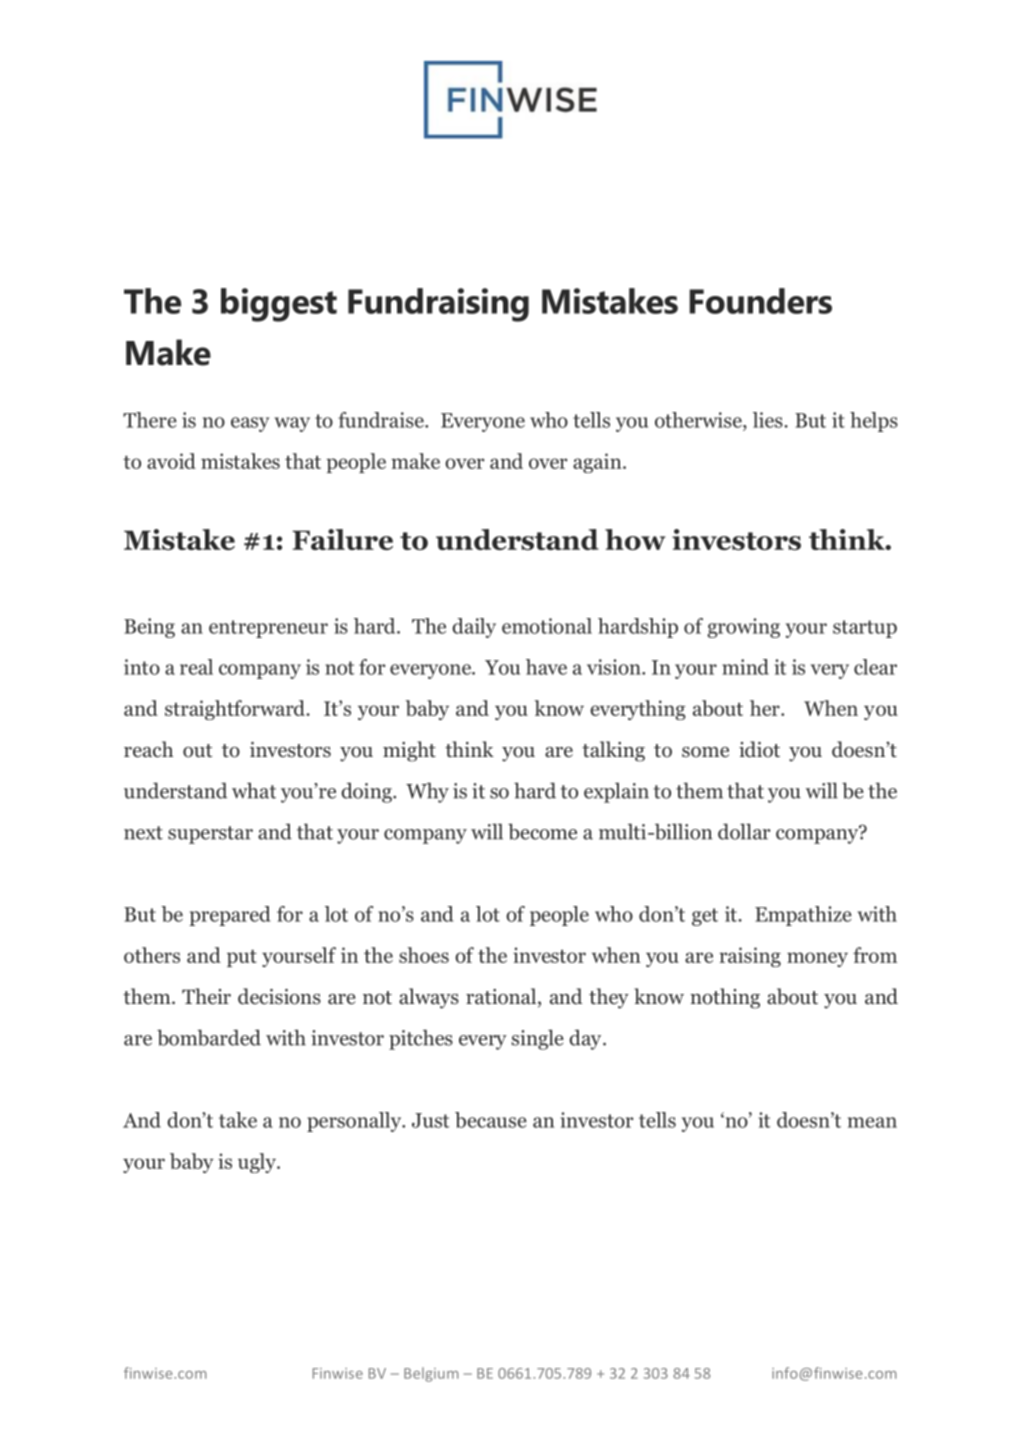  Describe the element at coordinates (760, 301) in the page. I see `Founders` at that location.
